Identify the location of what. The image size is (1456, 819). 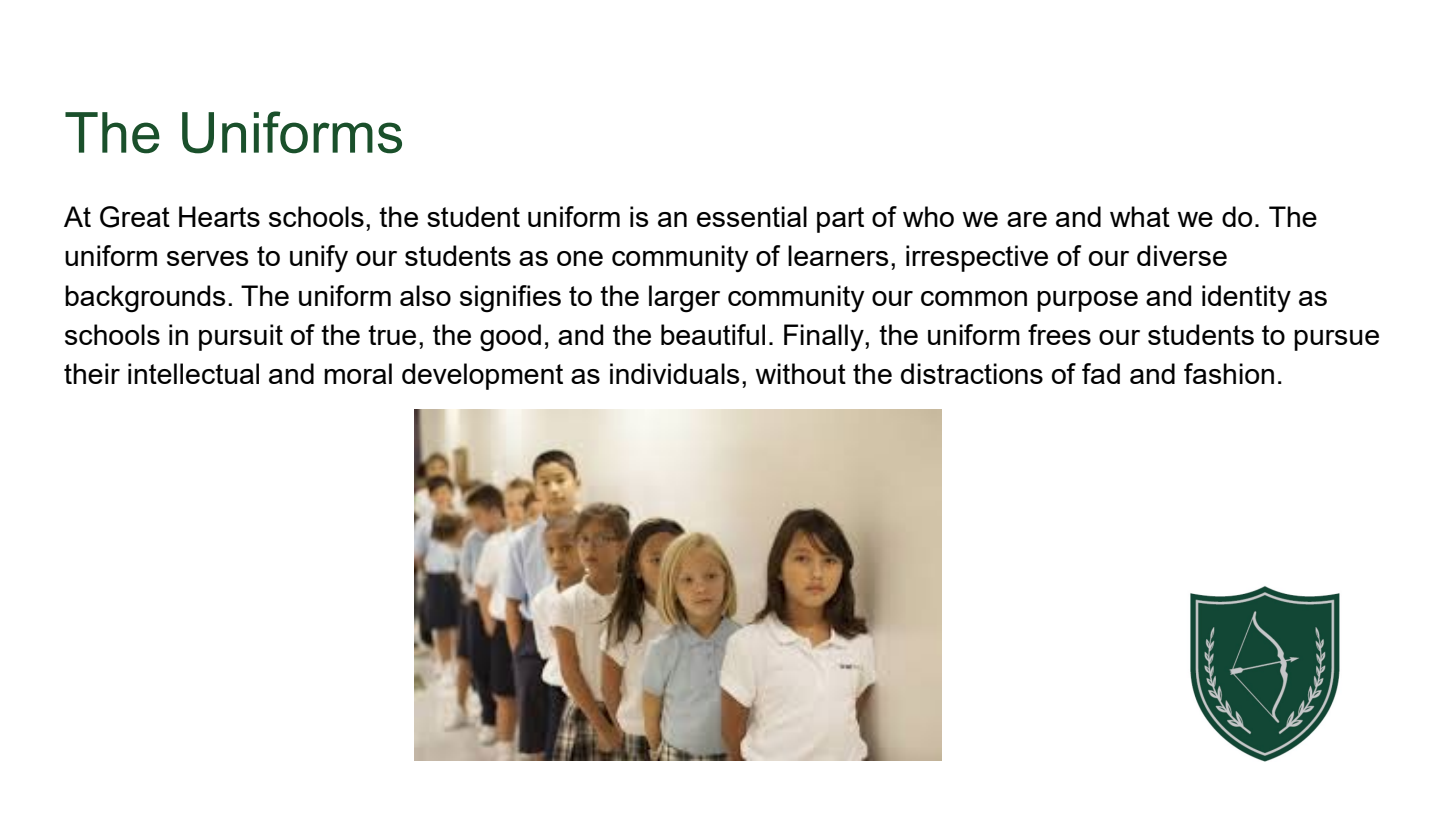
(1140, 216).
